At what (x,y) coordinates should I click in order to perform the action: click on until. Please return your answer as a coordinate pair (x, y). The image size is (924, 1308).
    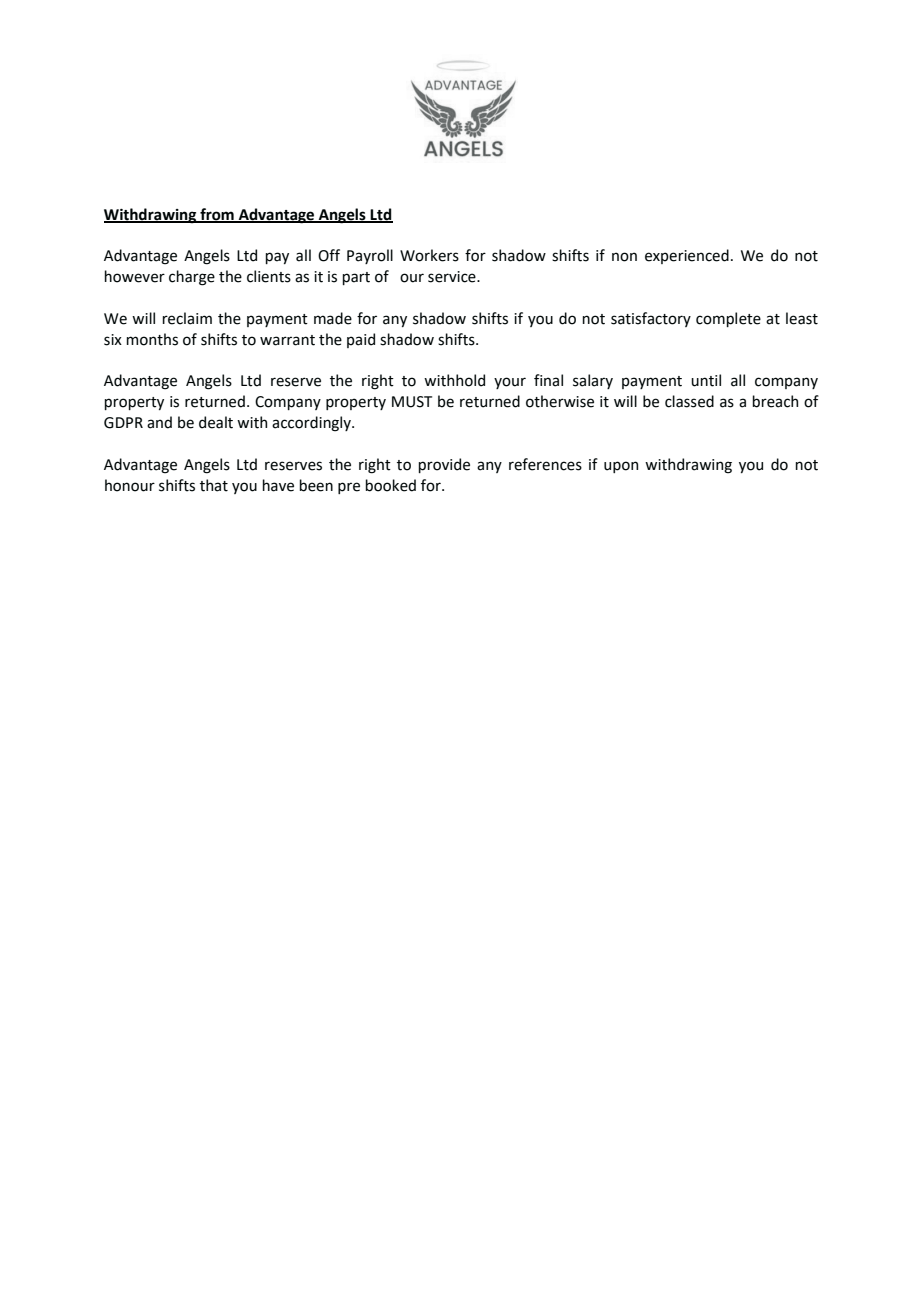
    Looking at the image, I should click on (706, 380).
